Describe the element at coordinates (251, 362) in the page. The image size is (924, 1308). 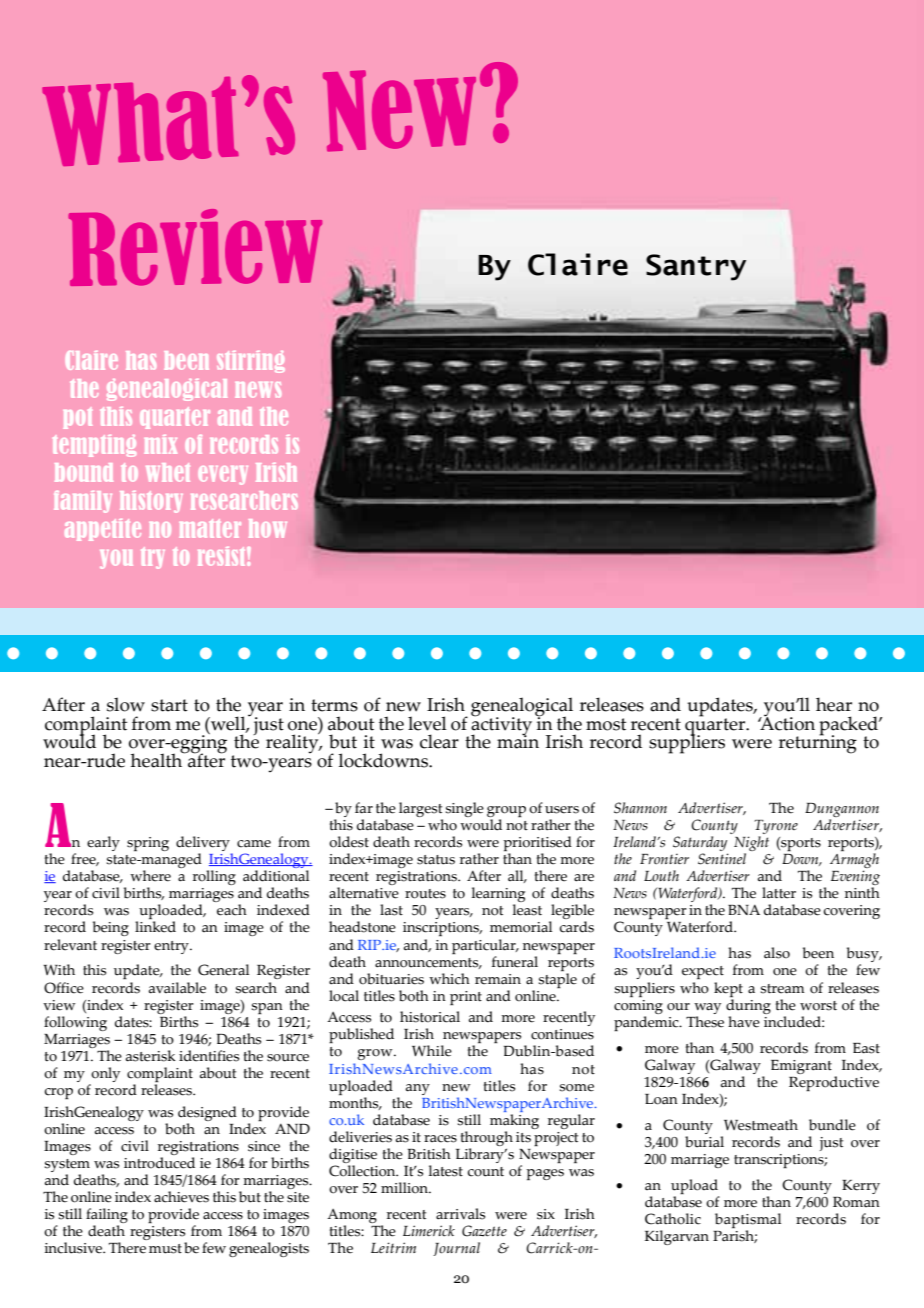
I see `stirring` at that location.
